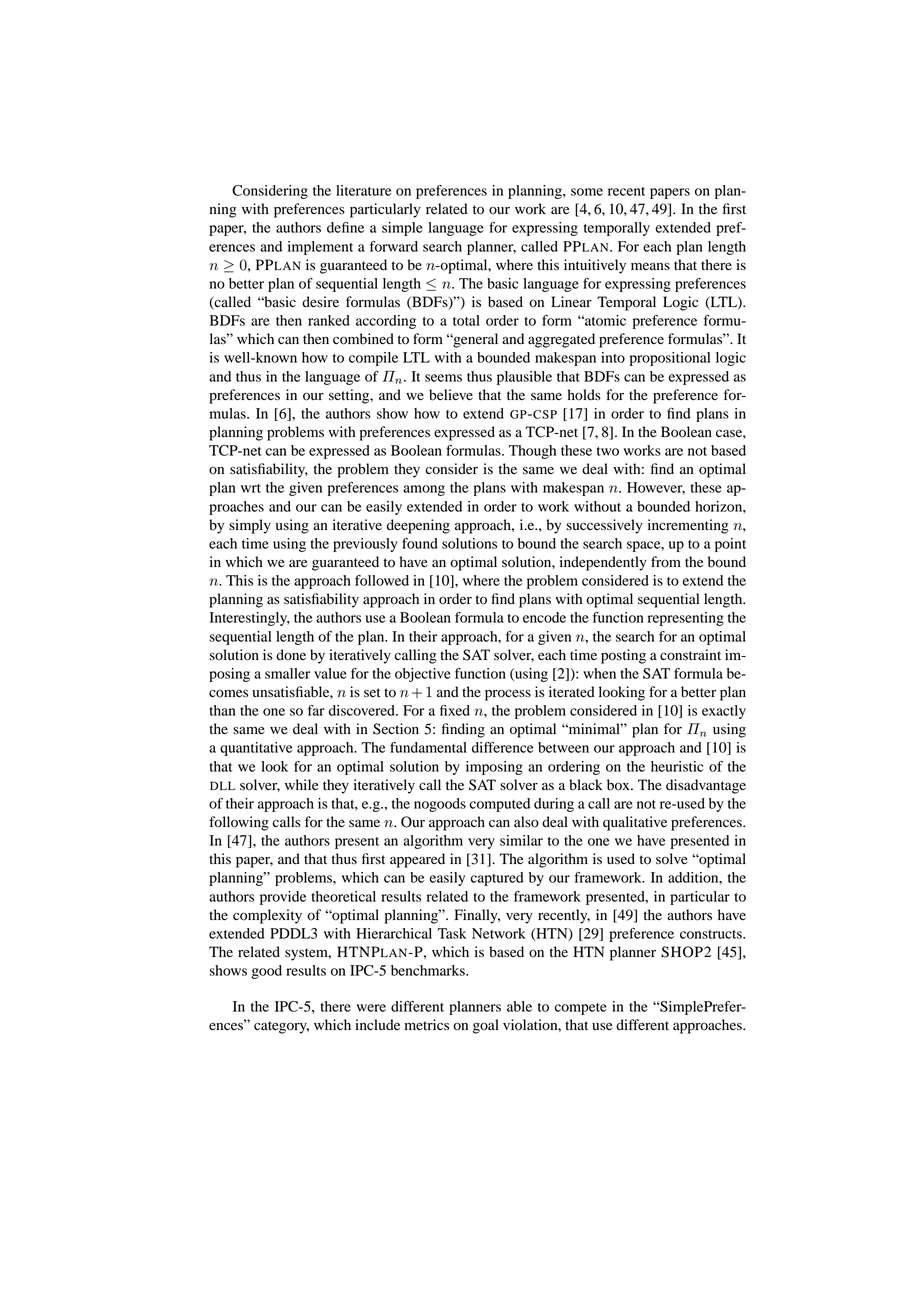 This page has width=924, height=1308. I want to click on implement, so click(320, 248).
